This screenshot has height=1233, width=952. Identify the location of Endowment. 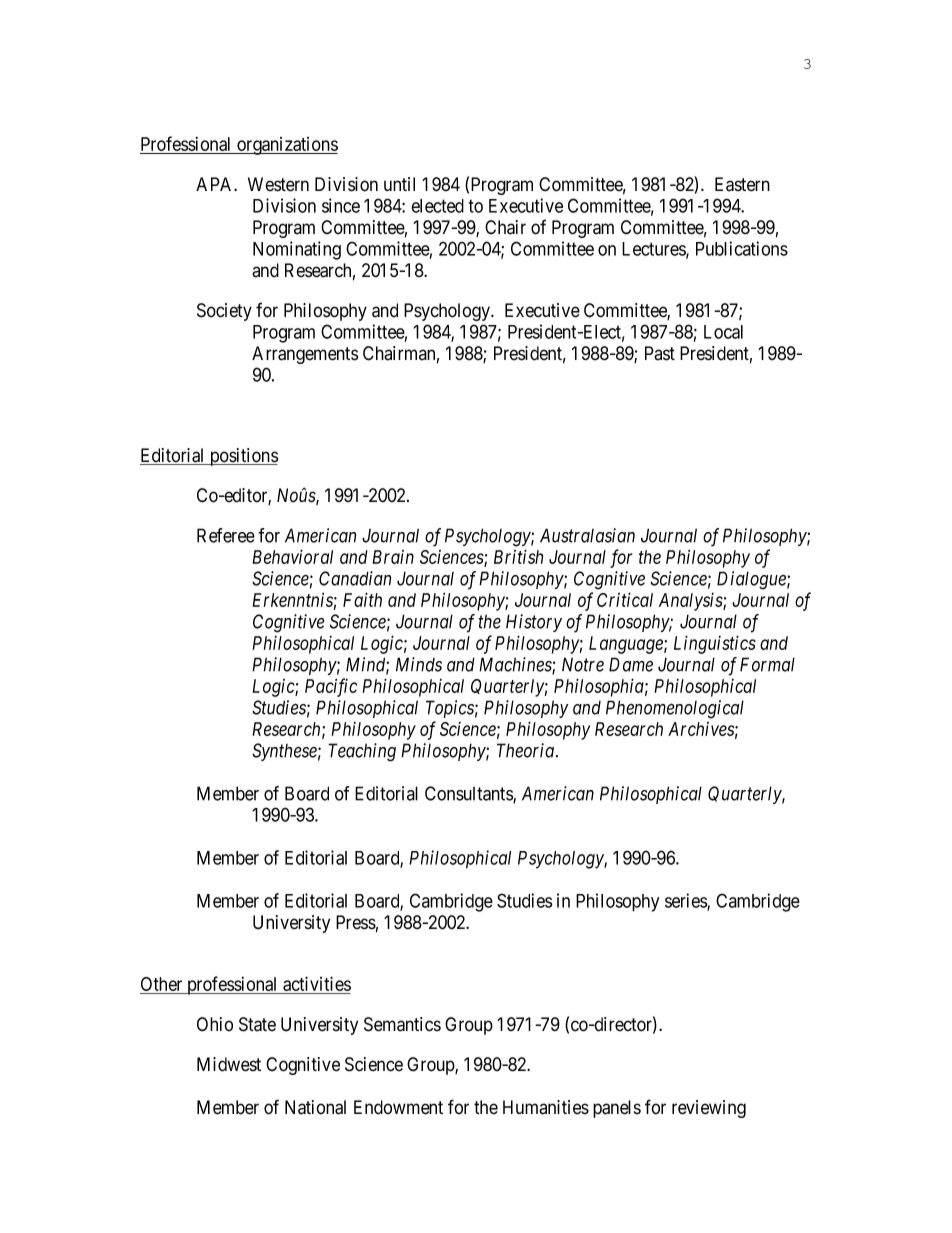
(398, 1107).
